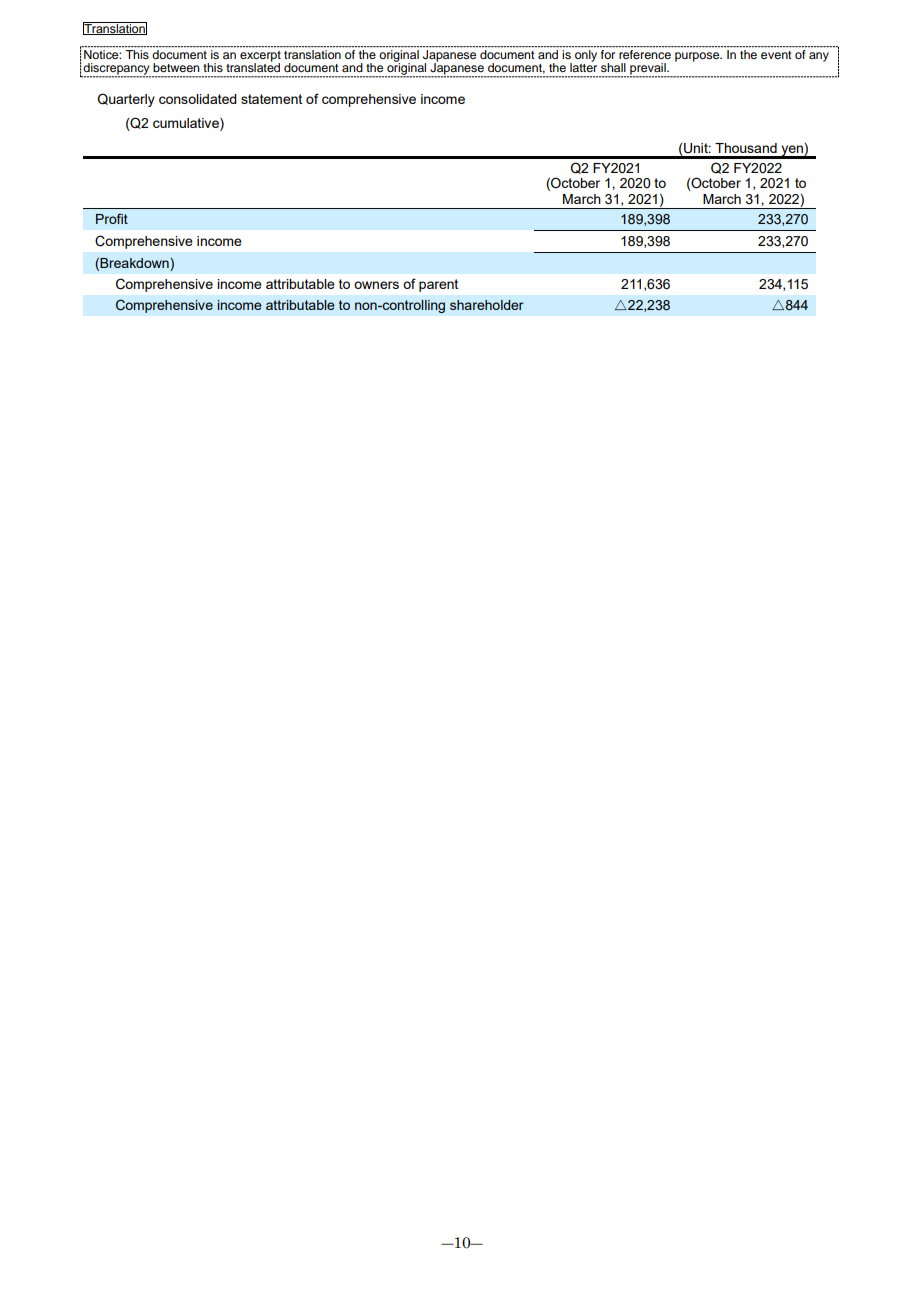  Describe the element at coordinates (176, 67) in the document. I see `between` at that location.
